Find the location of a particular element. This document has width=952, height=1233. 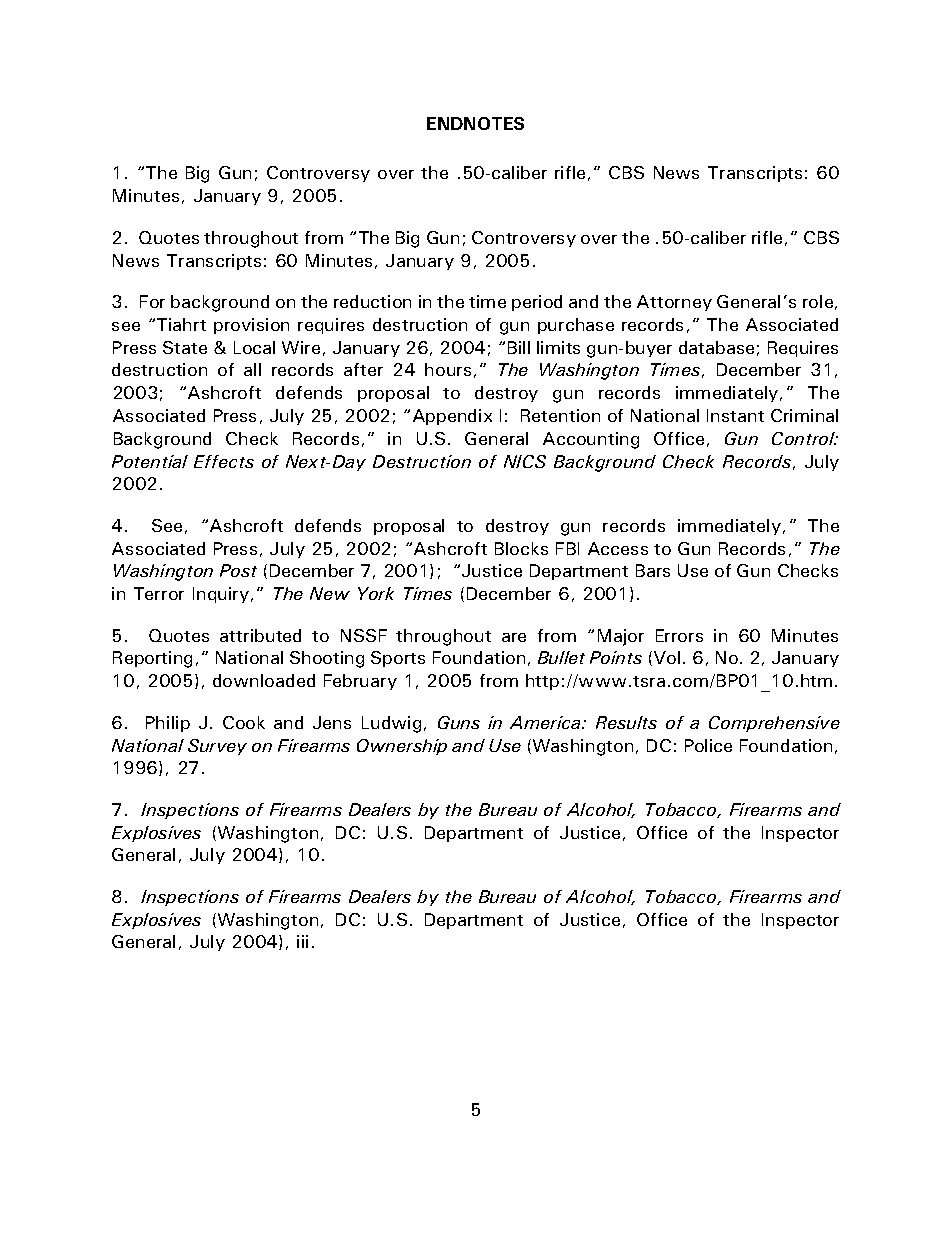

Attorney is located at coordinates (674, 303).
